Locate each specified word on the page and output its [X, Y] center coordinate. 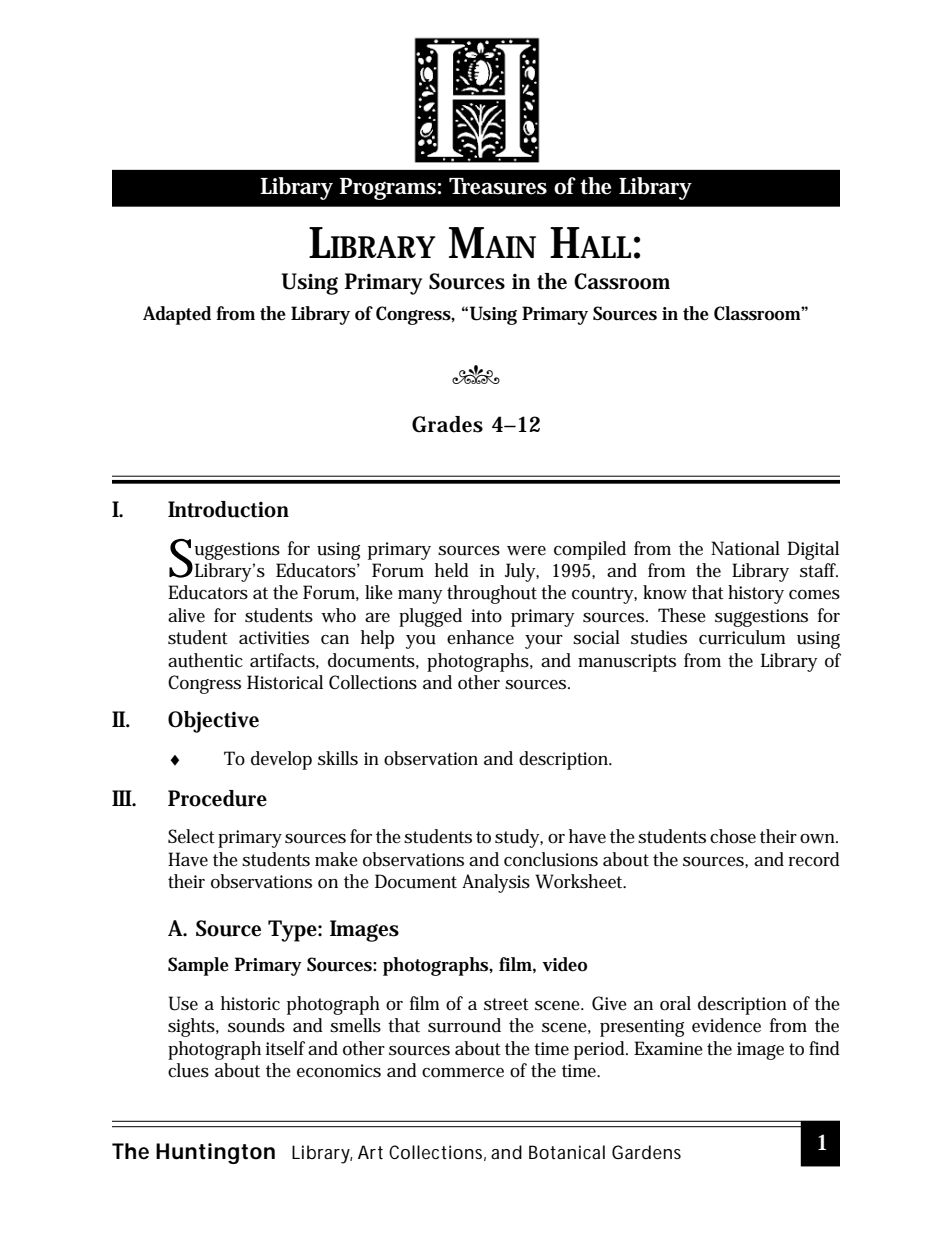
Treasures [498, 186]
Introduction [228, 509]
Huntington [215, 1153]
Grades [447, 424]
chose [733, 836]
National [745, 548]
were [526, 551]
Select [191, 836]
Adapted [177, 315]
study [519, 838]
